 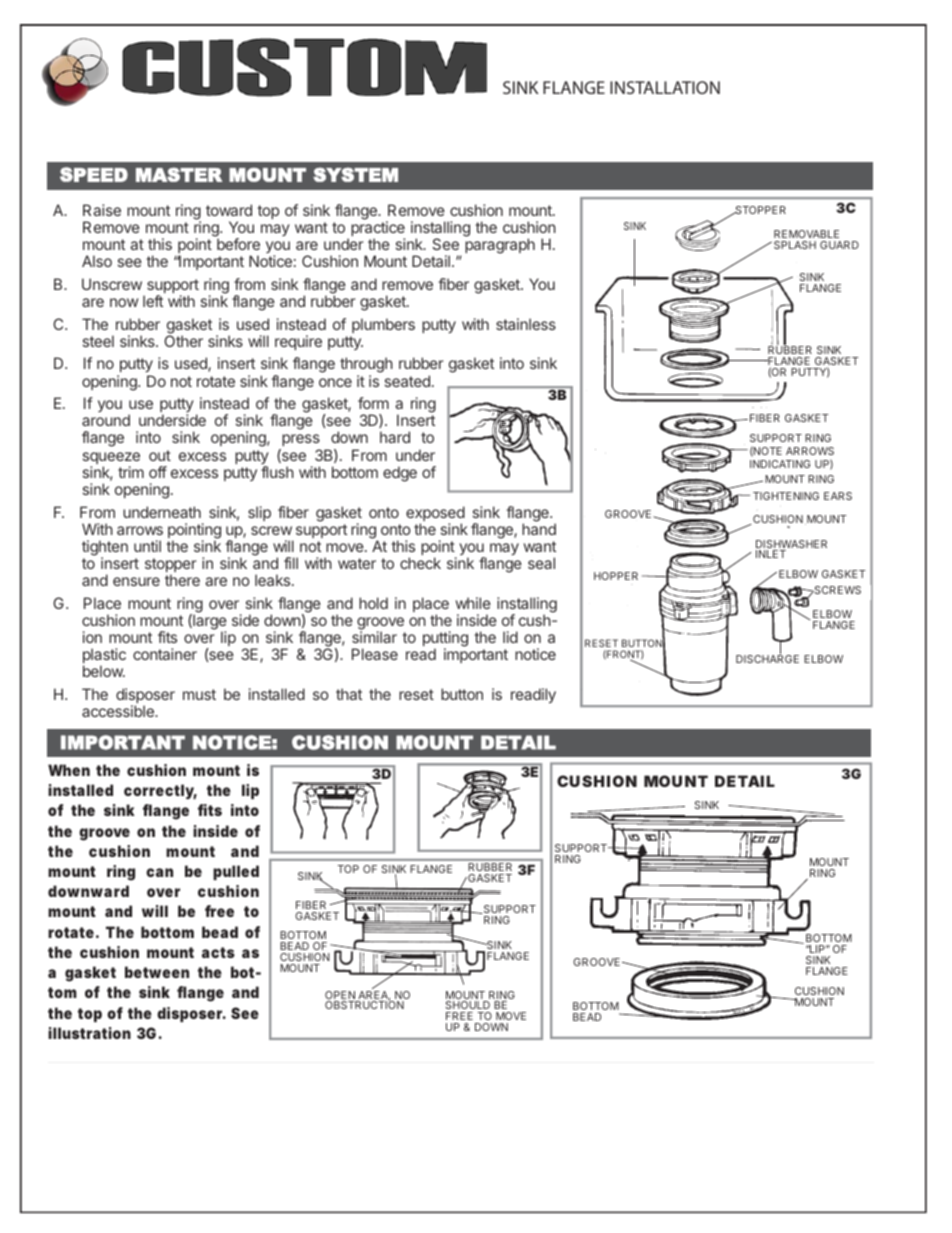 I want to click on check, so click(x=420, y=563).
